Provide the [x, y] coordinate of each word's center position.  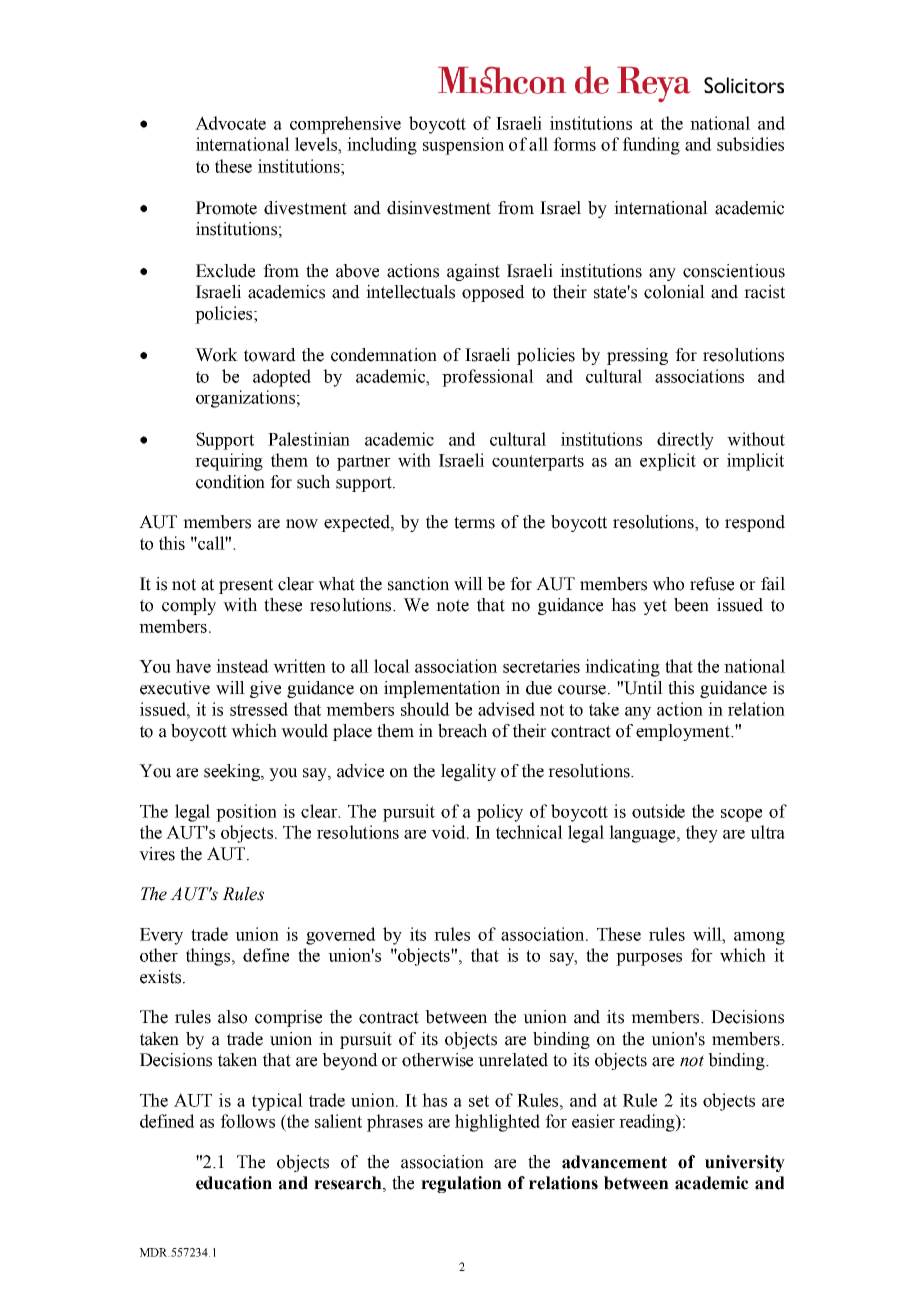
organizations [245, 399]
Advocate [230, 123]
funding [651, 146]
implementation [442, 689]
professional [488, 378]
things [209, 957]
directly [685, 441]
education [234, 1183]
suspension [463, 146]
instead [242, 666]
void [449, 832]
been [691, 605]
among [759, 938]
